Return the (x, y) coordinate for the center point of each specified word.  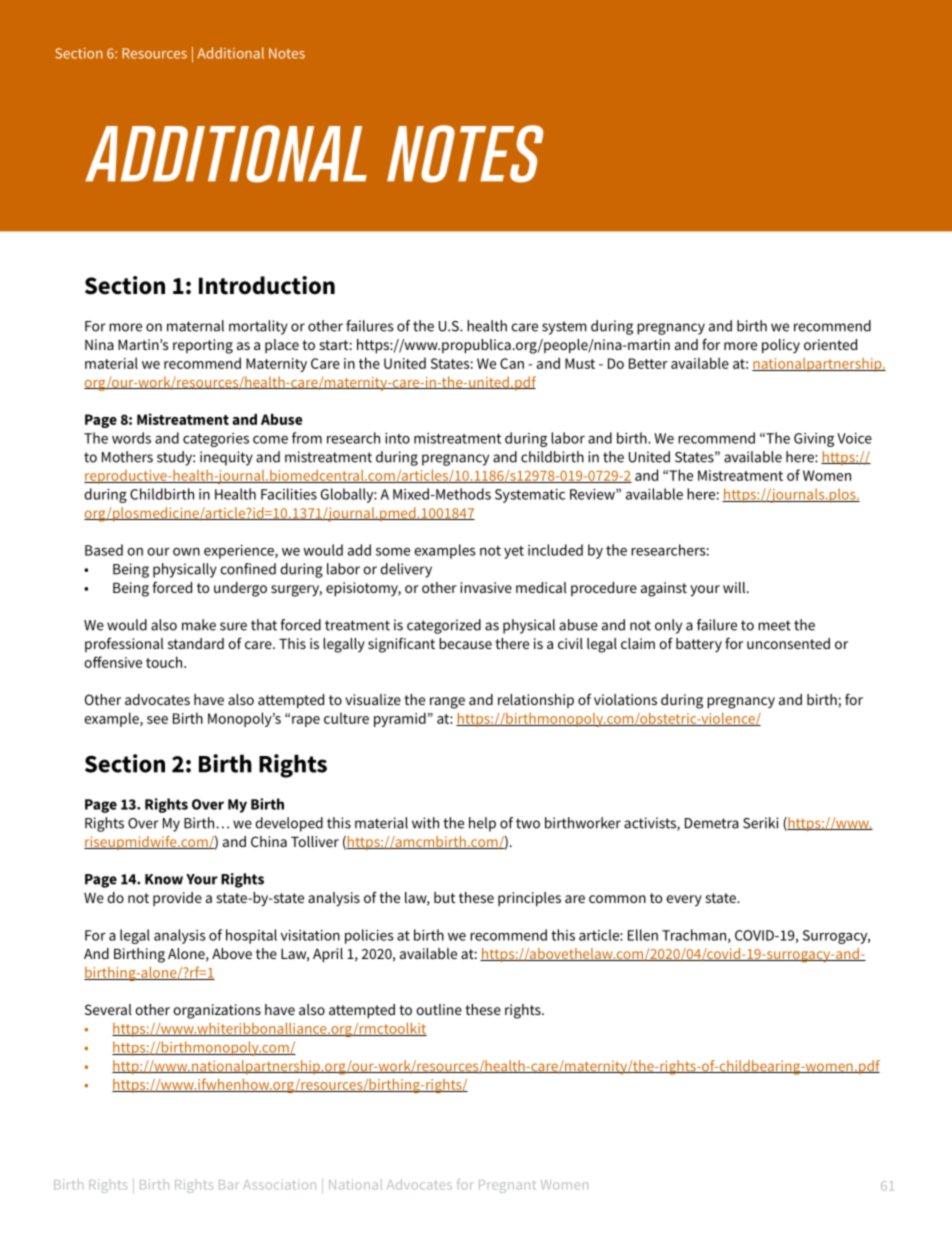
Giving (814, 440)
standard (196, 643)
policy (781, 346)
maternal (195, 326)
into (397, 438)
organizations (217, 1011)
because (465, 643)
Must (580, 363)
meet (774, 625)
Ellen (643, 935)
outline (439, 1009)
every (684, 900)
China (269, 841)
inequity (226, 458)
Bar (229, 1185)
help (482, 824)
